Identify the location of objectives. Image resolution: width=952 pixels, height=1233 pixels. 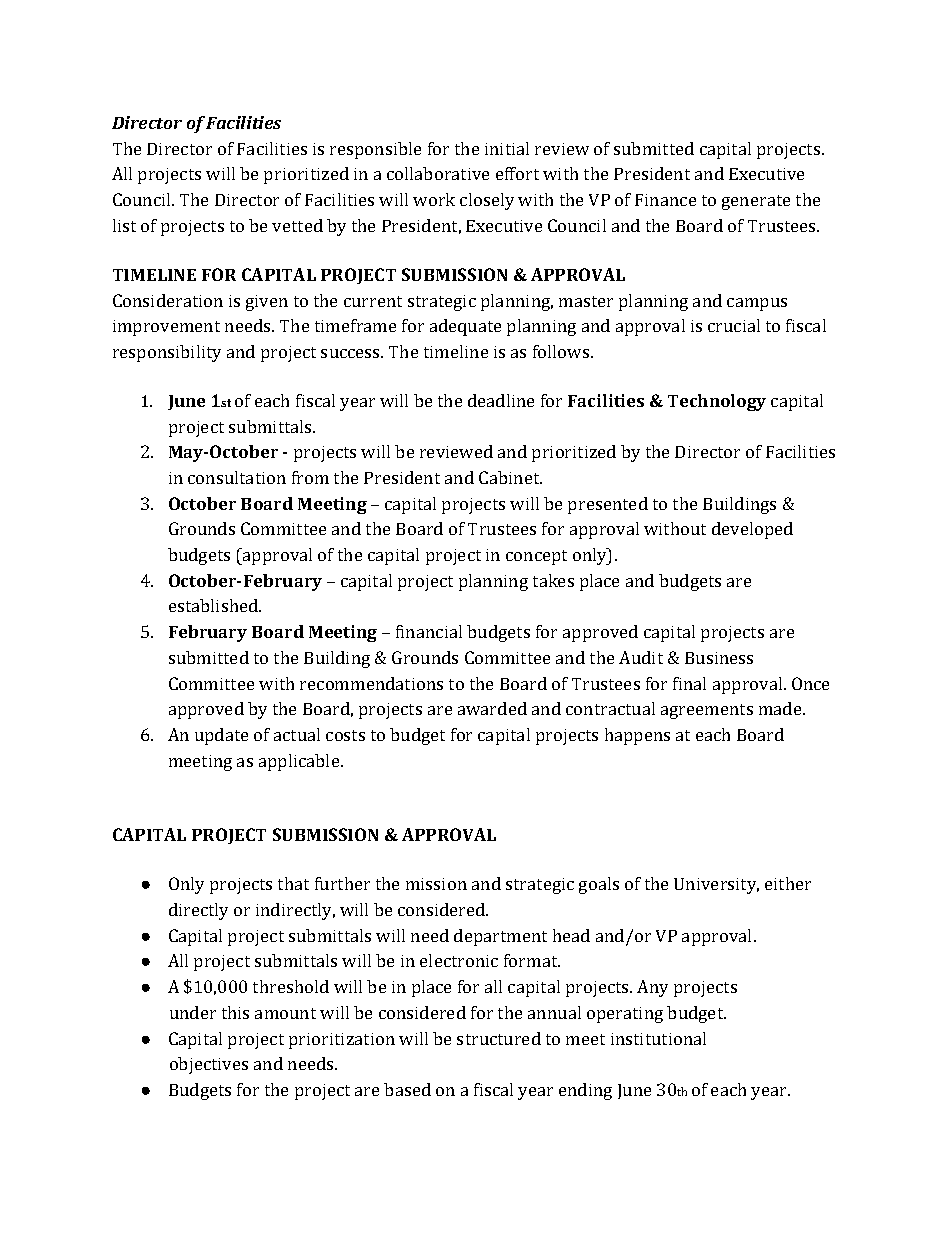
(209, 1065).
